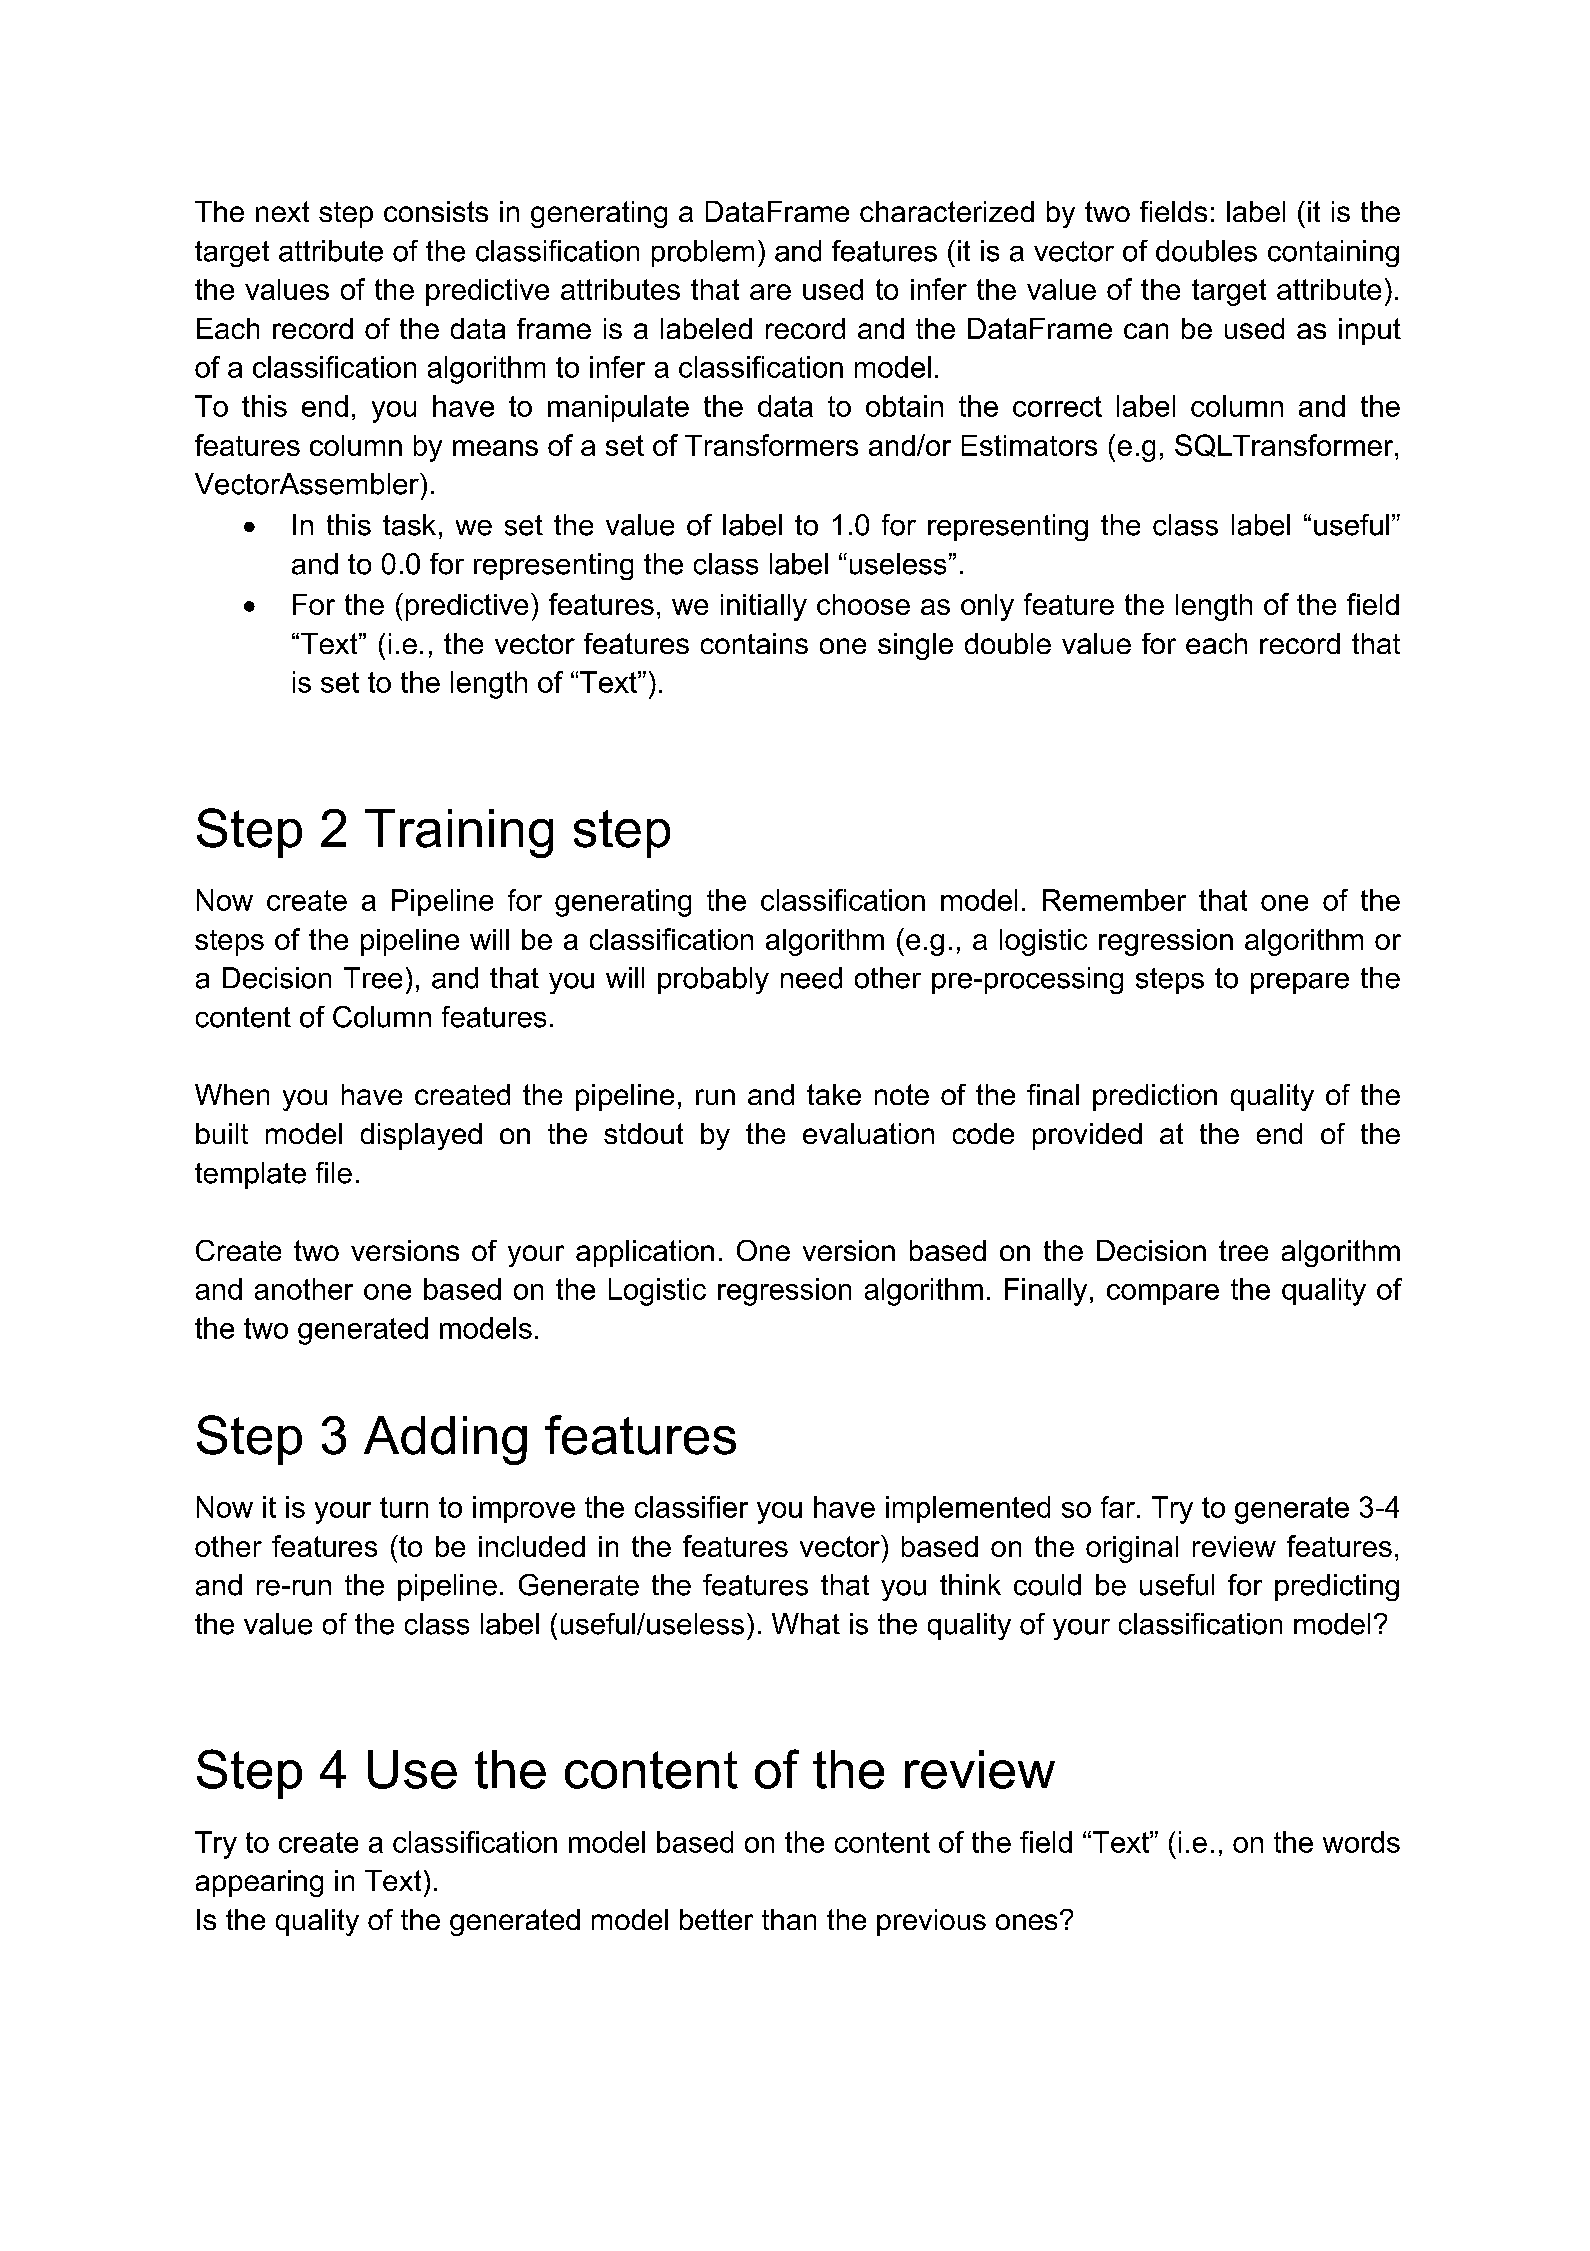 The height and width of the screenshot is (2251, 1590). What do you see at coordinates (436, 211) in the screenshot?
I see `consists` at bounding box center [436, 211].
